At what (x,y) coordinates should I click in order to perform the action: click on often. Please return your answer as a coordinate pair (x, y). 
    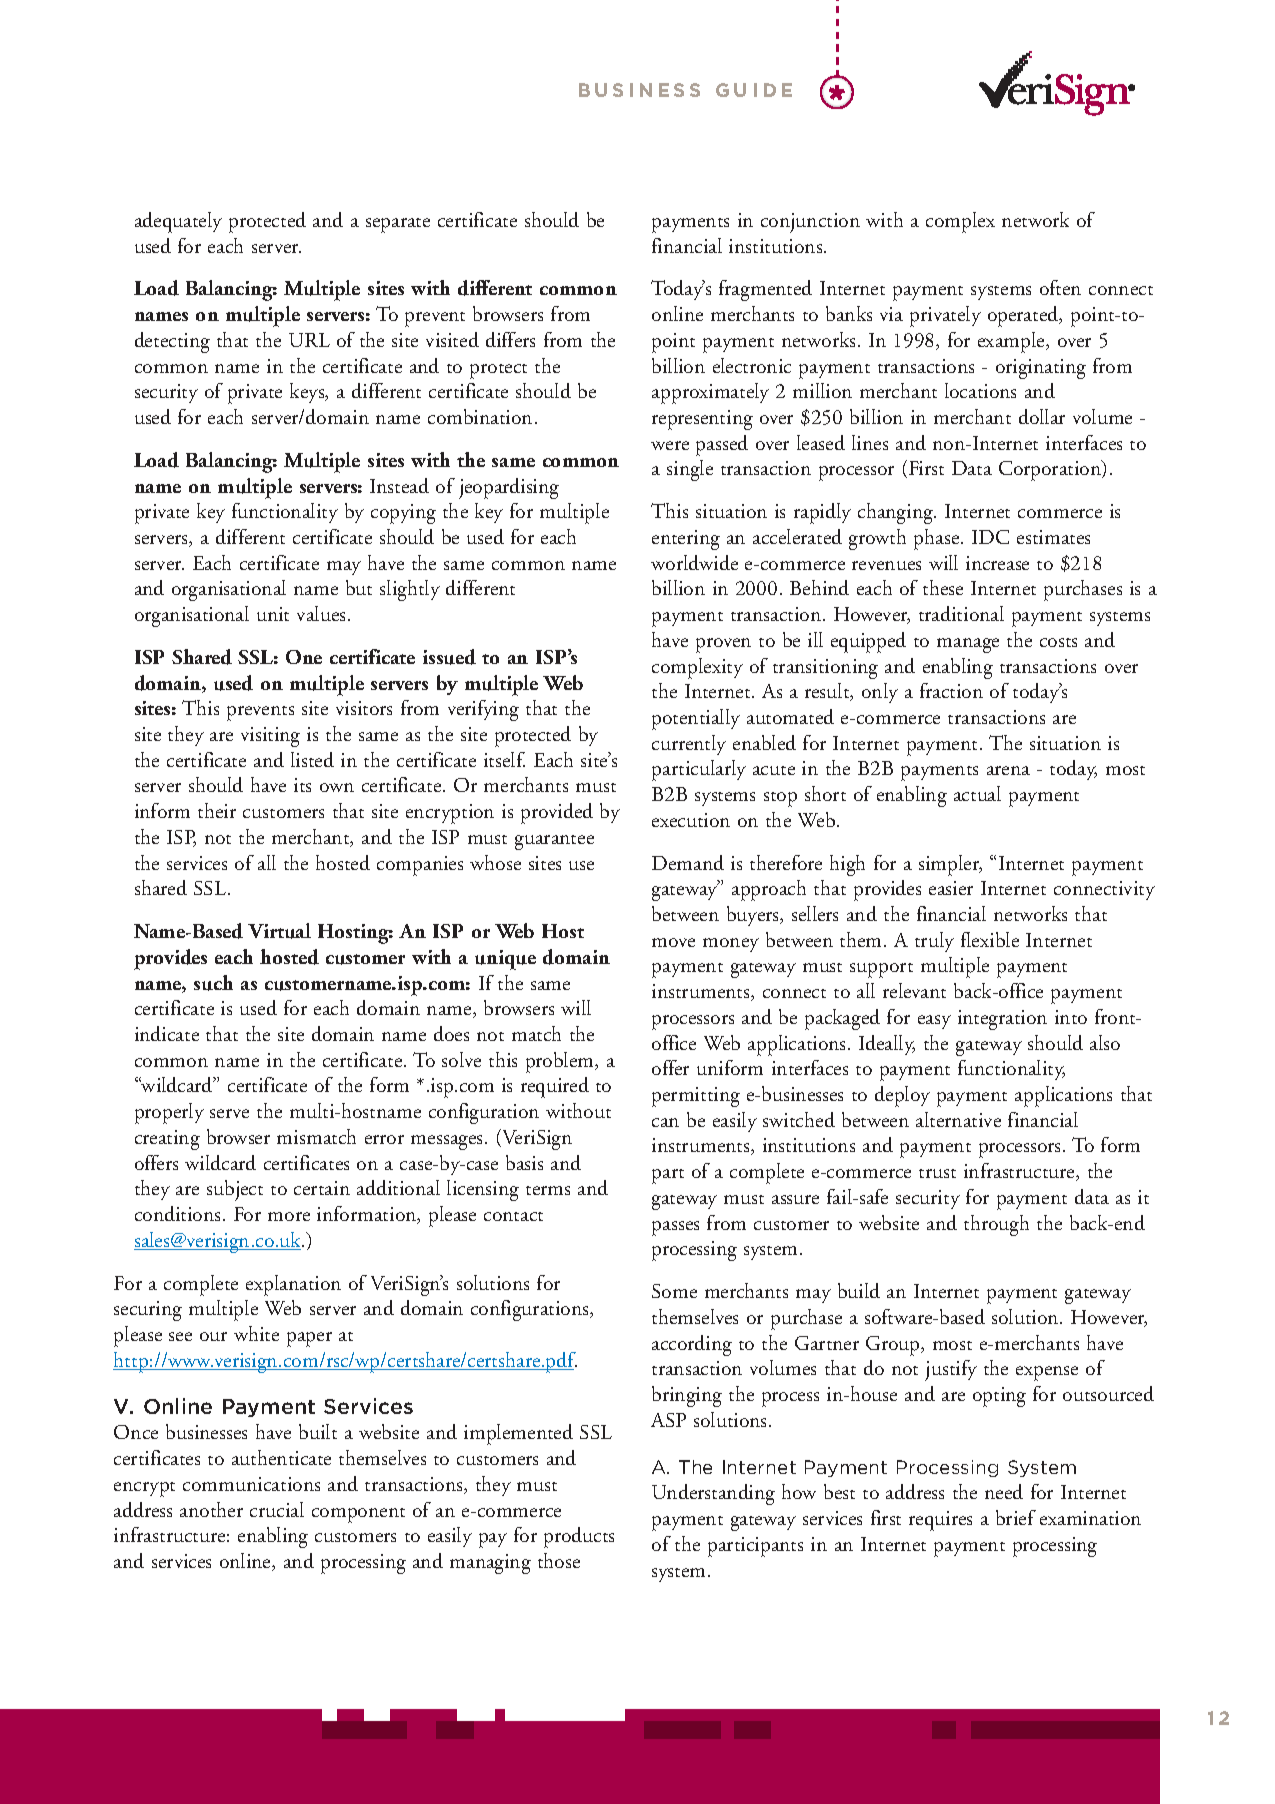
    Looking at the image, I should click on (1060, 287).
